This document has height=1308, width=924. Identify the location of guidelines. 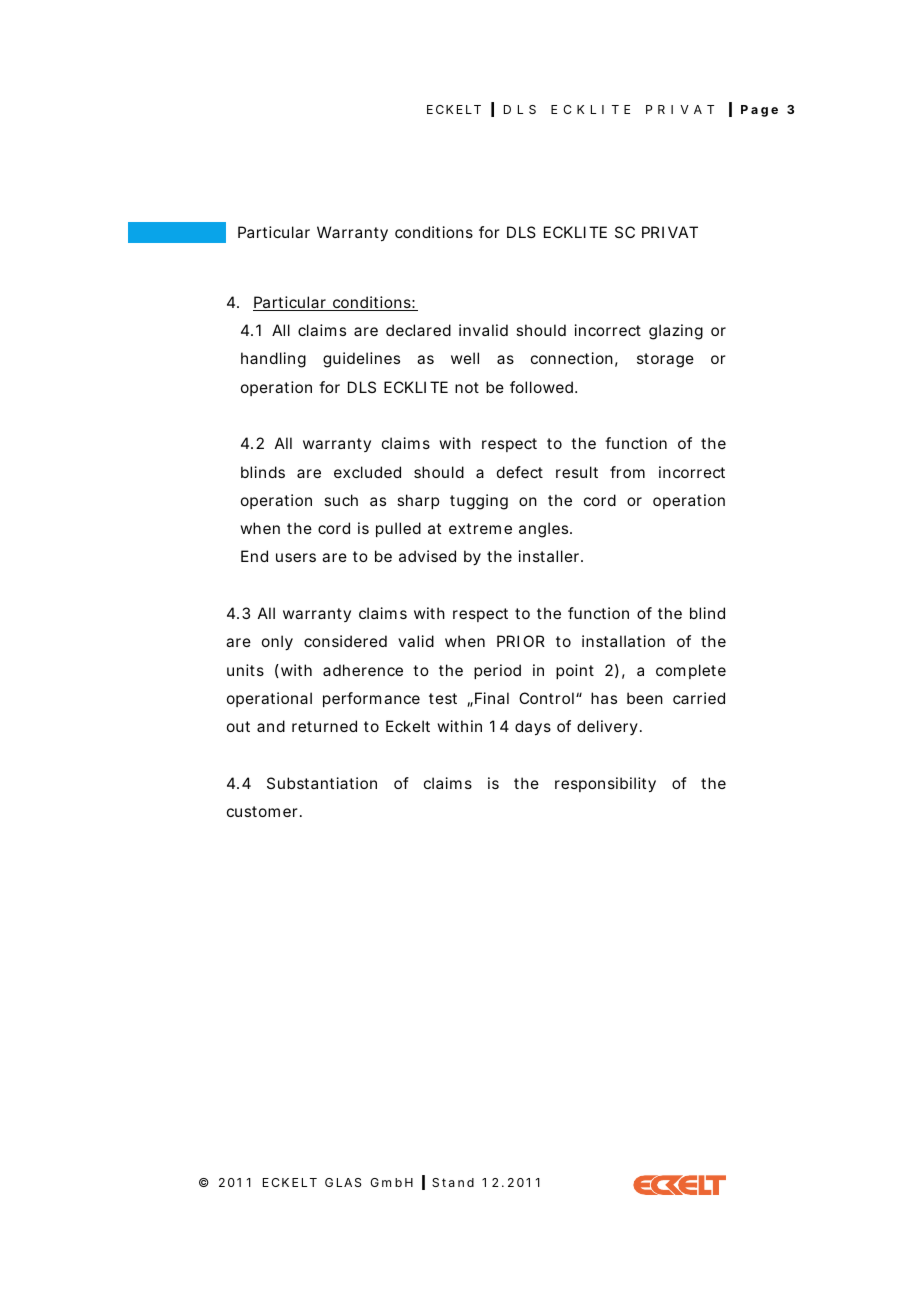
(361, 360).
